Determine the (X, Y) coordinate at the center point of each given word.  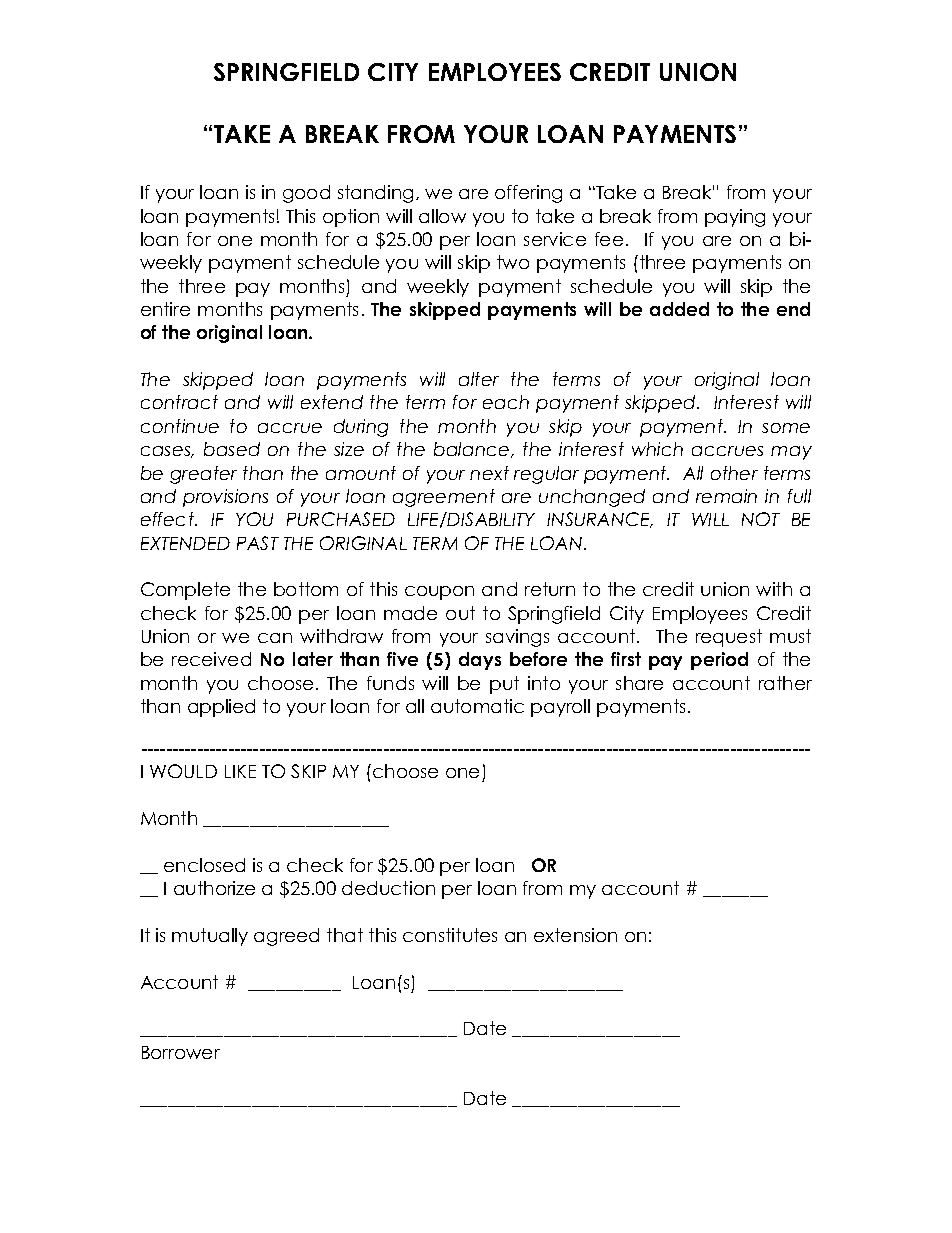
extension (575, 935)
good (306, 194)
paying (735, 218)
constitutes (450, 935)
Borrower (181, 1052)
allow (442, 216)
